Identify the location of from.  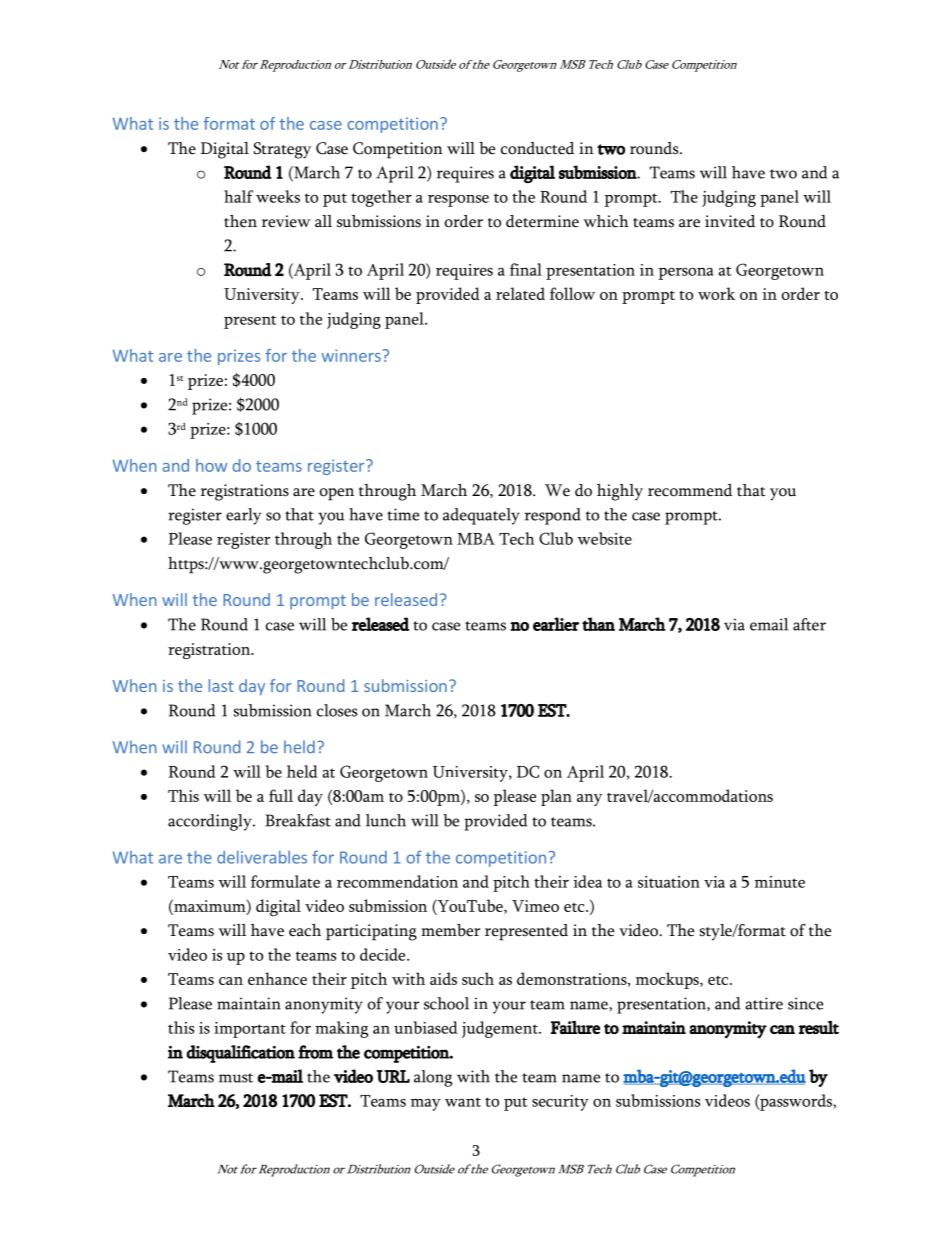
(315, 1052).
